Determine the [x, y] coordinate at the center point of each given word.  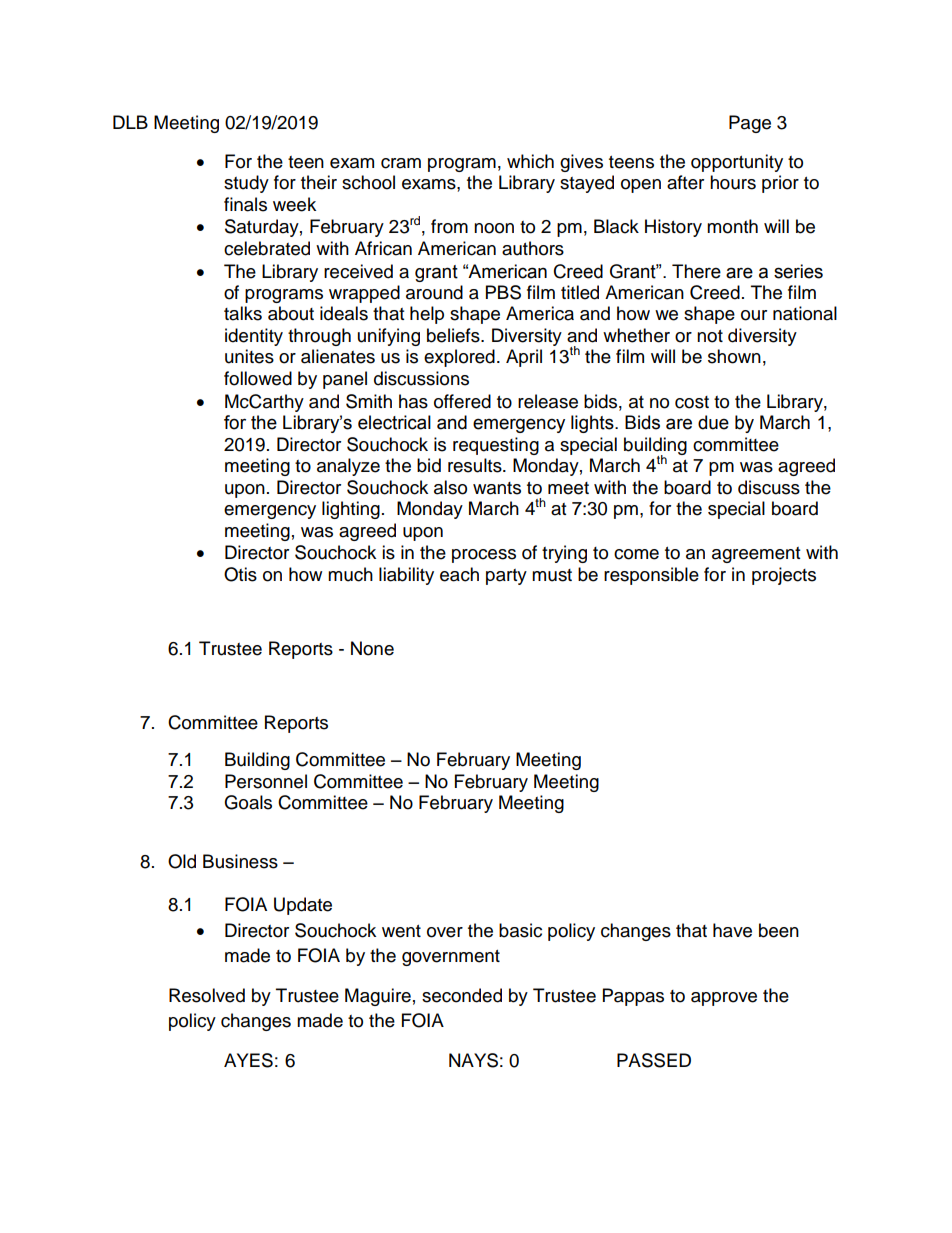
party [506, 577]
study [246, 184]
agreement [756, 555]
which [530, 161]
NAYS [473, 1060]
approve [724, 999]
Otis [240, 574]
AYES [248, 1060]
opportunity [737, 163]
